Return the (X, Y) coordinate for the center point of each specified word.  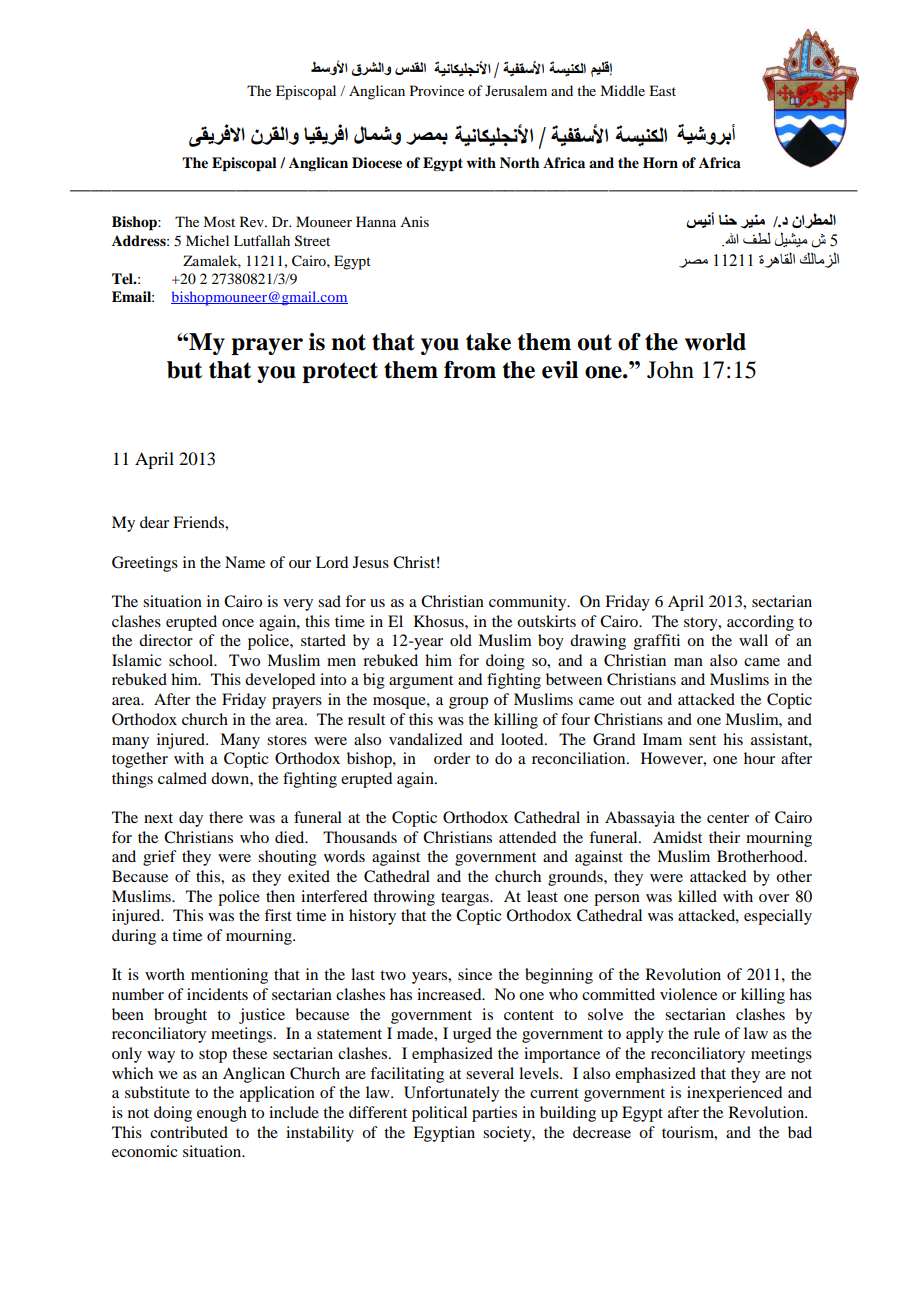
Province (437, 90)
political (439, 1114)
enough (222, 1114)
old (461, 640)
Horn (660, 162)
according (760, 623)
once (238, 623)
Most (219, 221)
